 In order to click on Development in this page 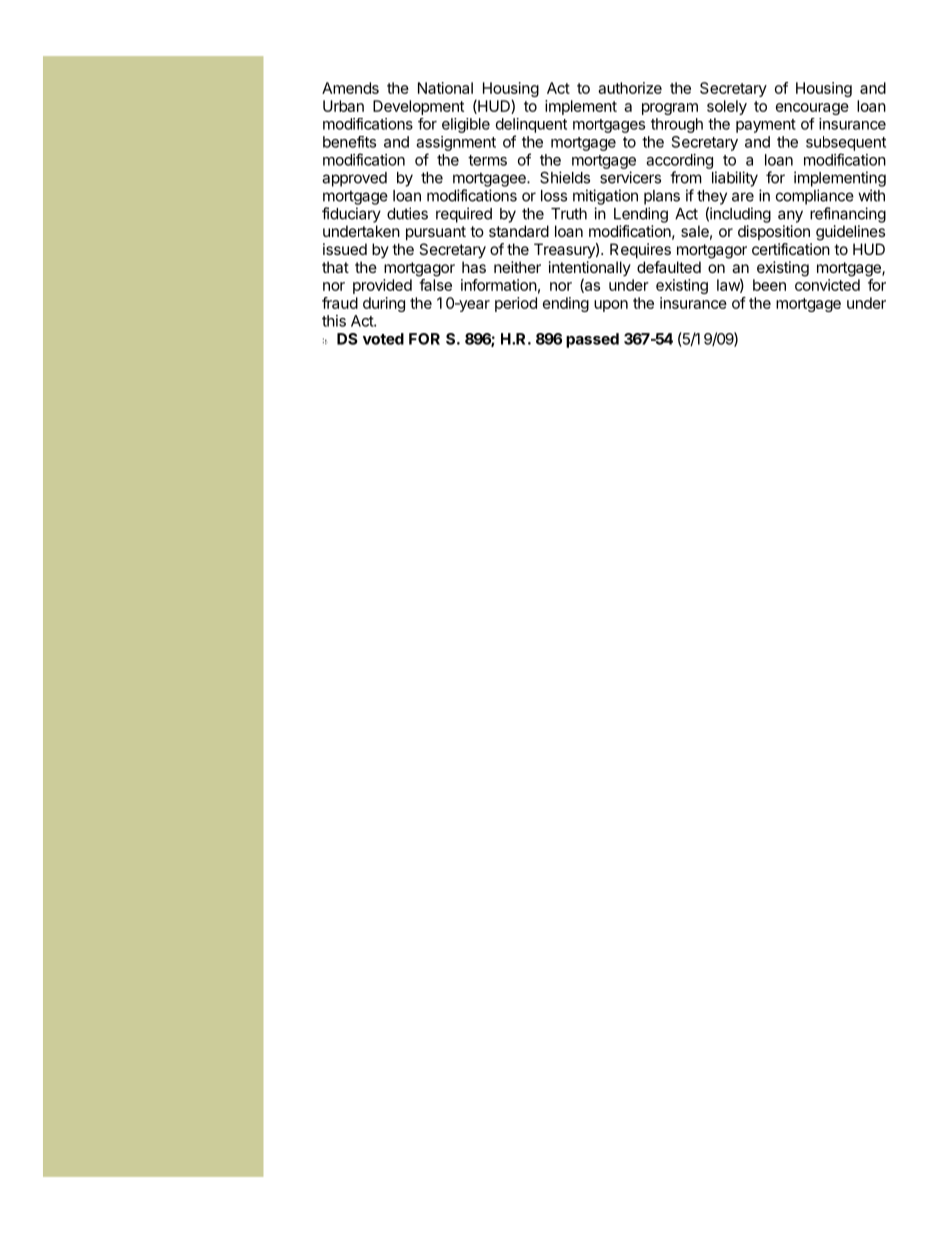, I will do `click(418, 107)`.
